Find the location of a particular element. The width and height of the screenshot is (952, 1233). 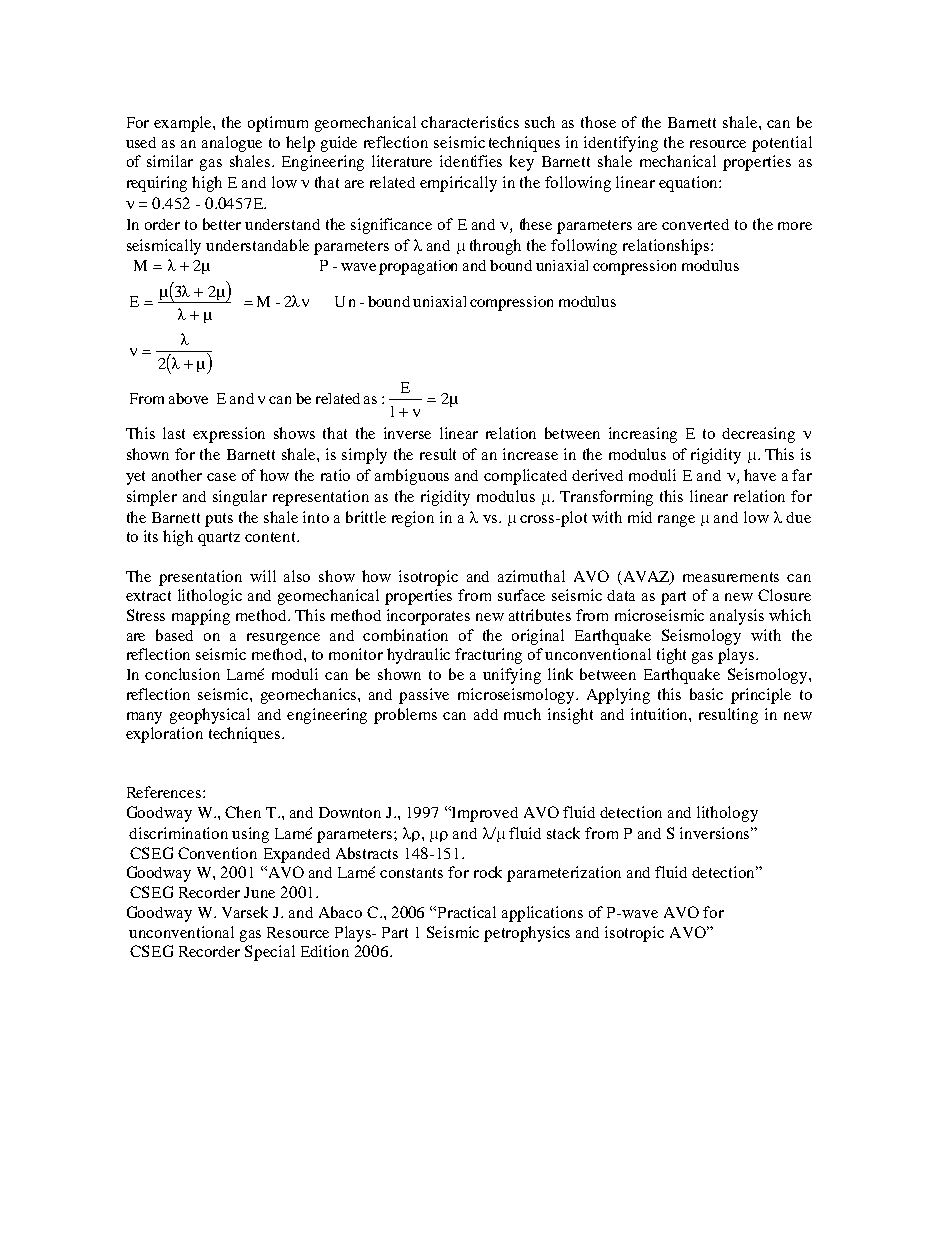

identifies is located at coordinates (471, 161).
